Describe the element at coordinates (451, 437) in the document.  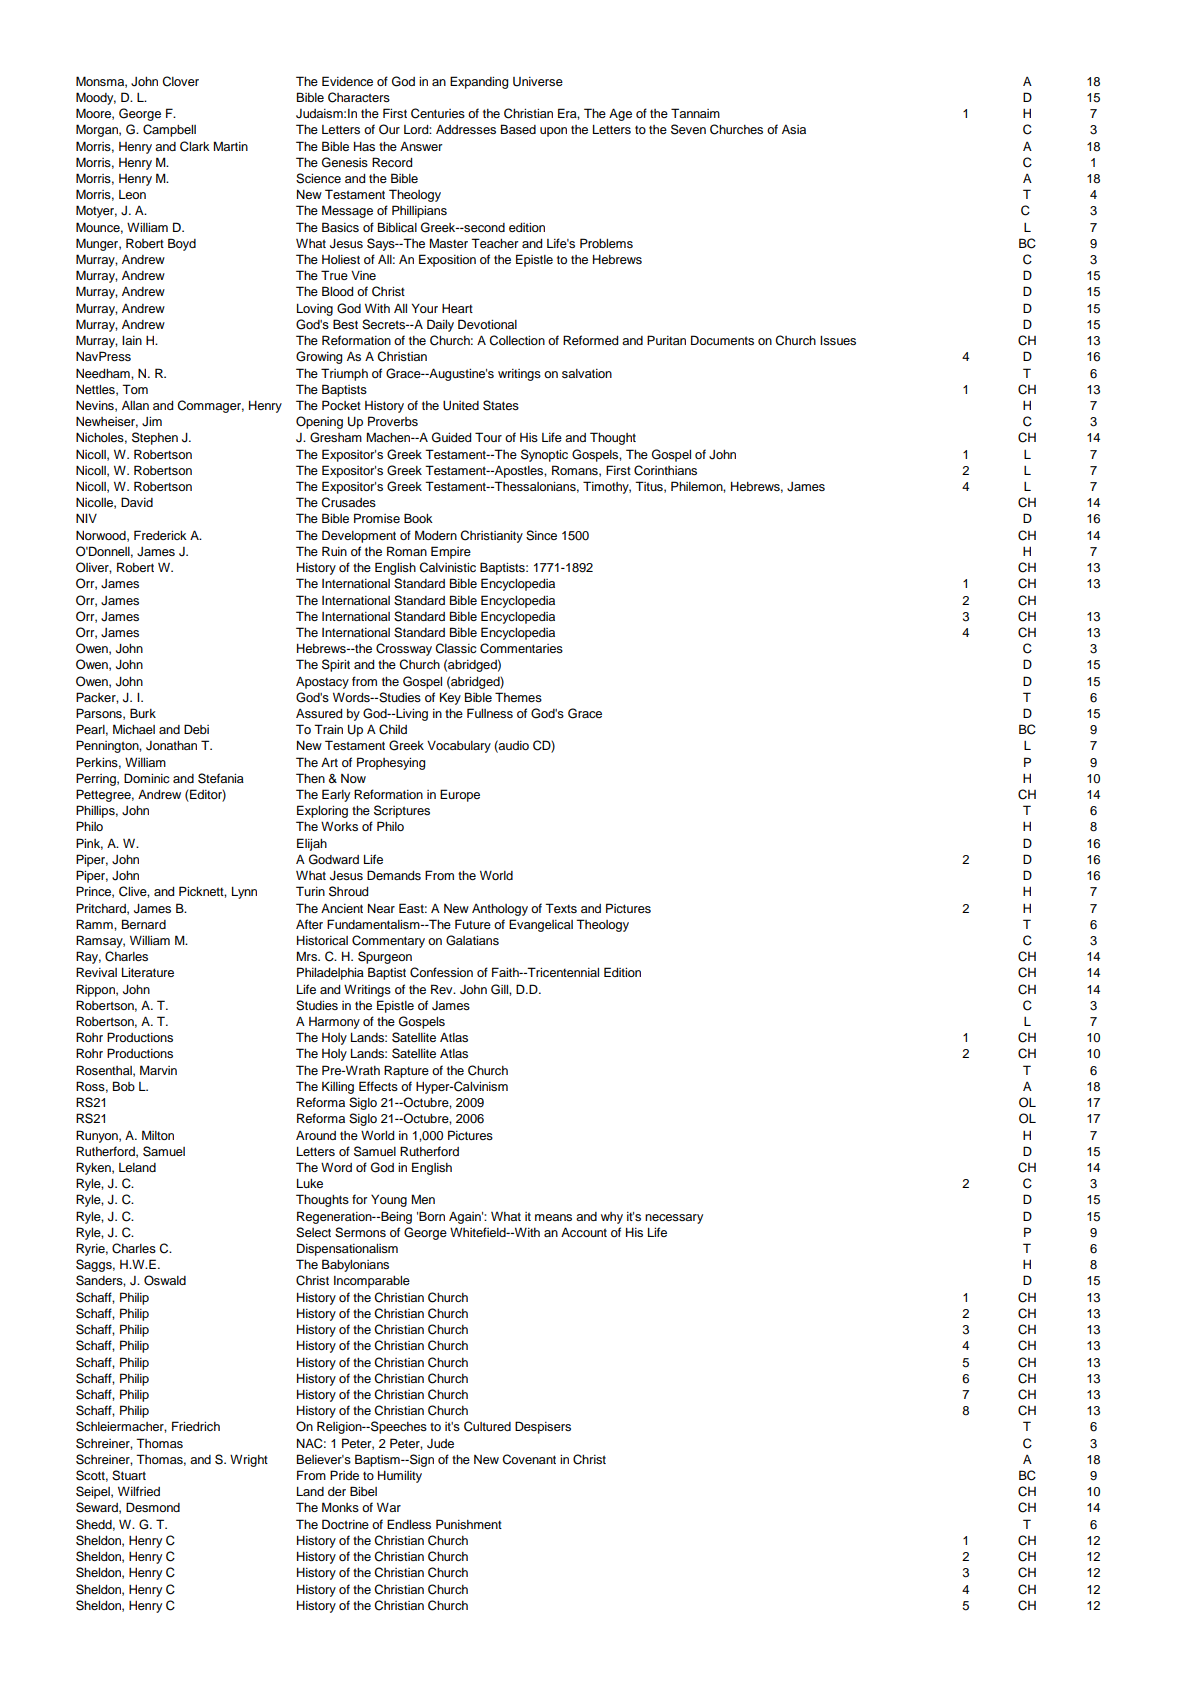
I see `Guided` at that location.
